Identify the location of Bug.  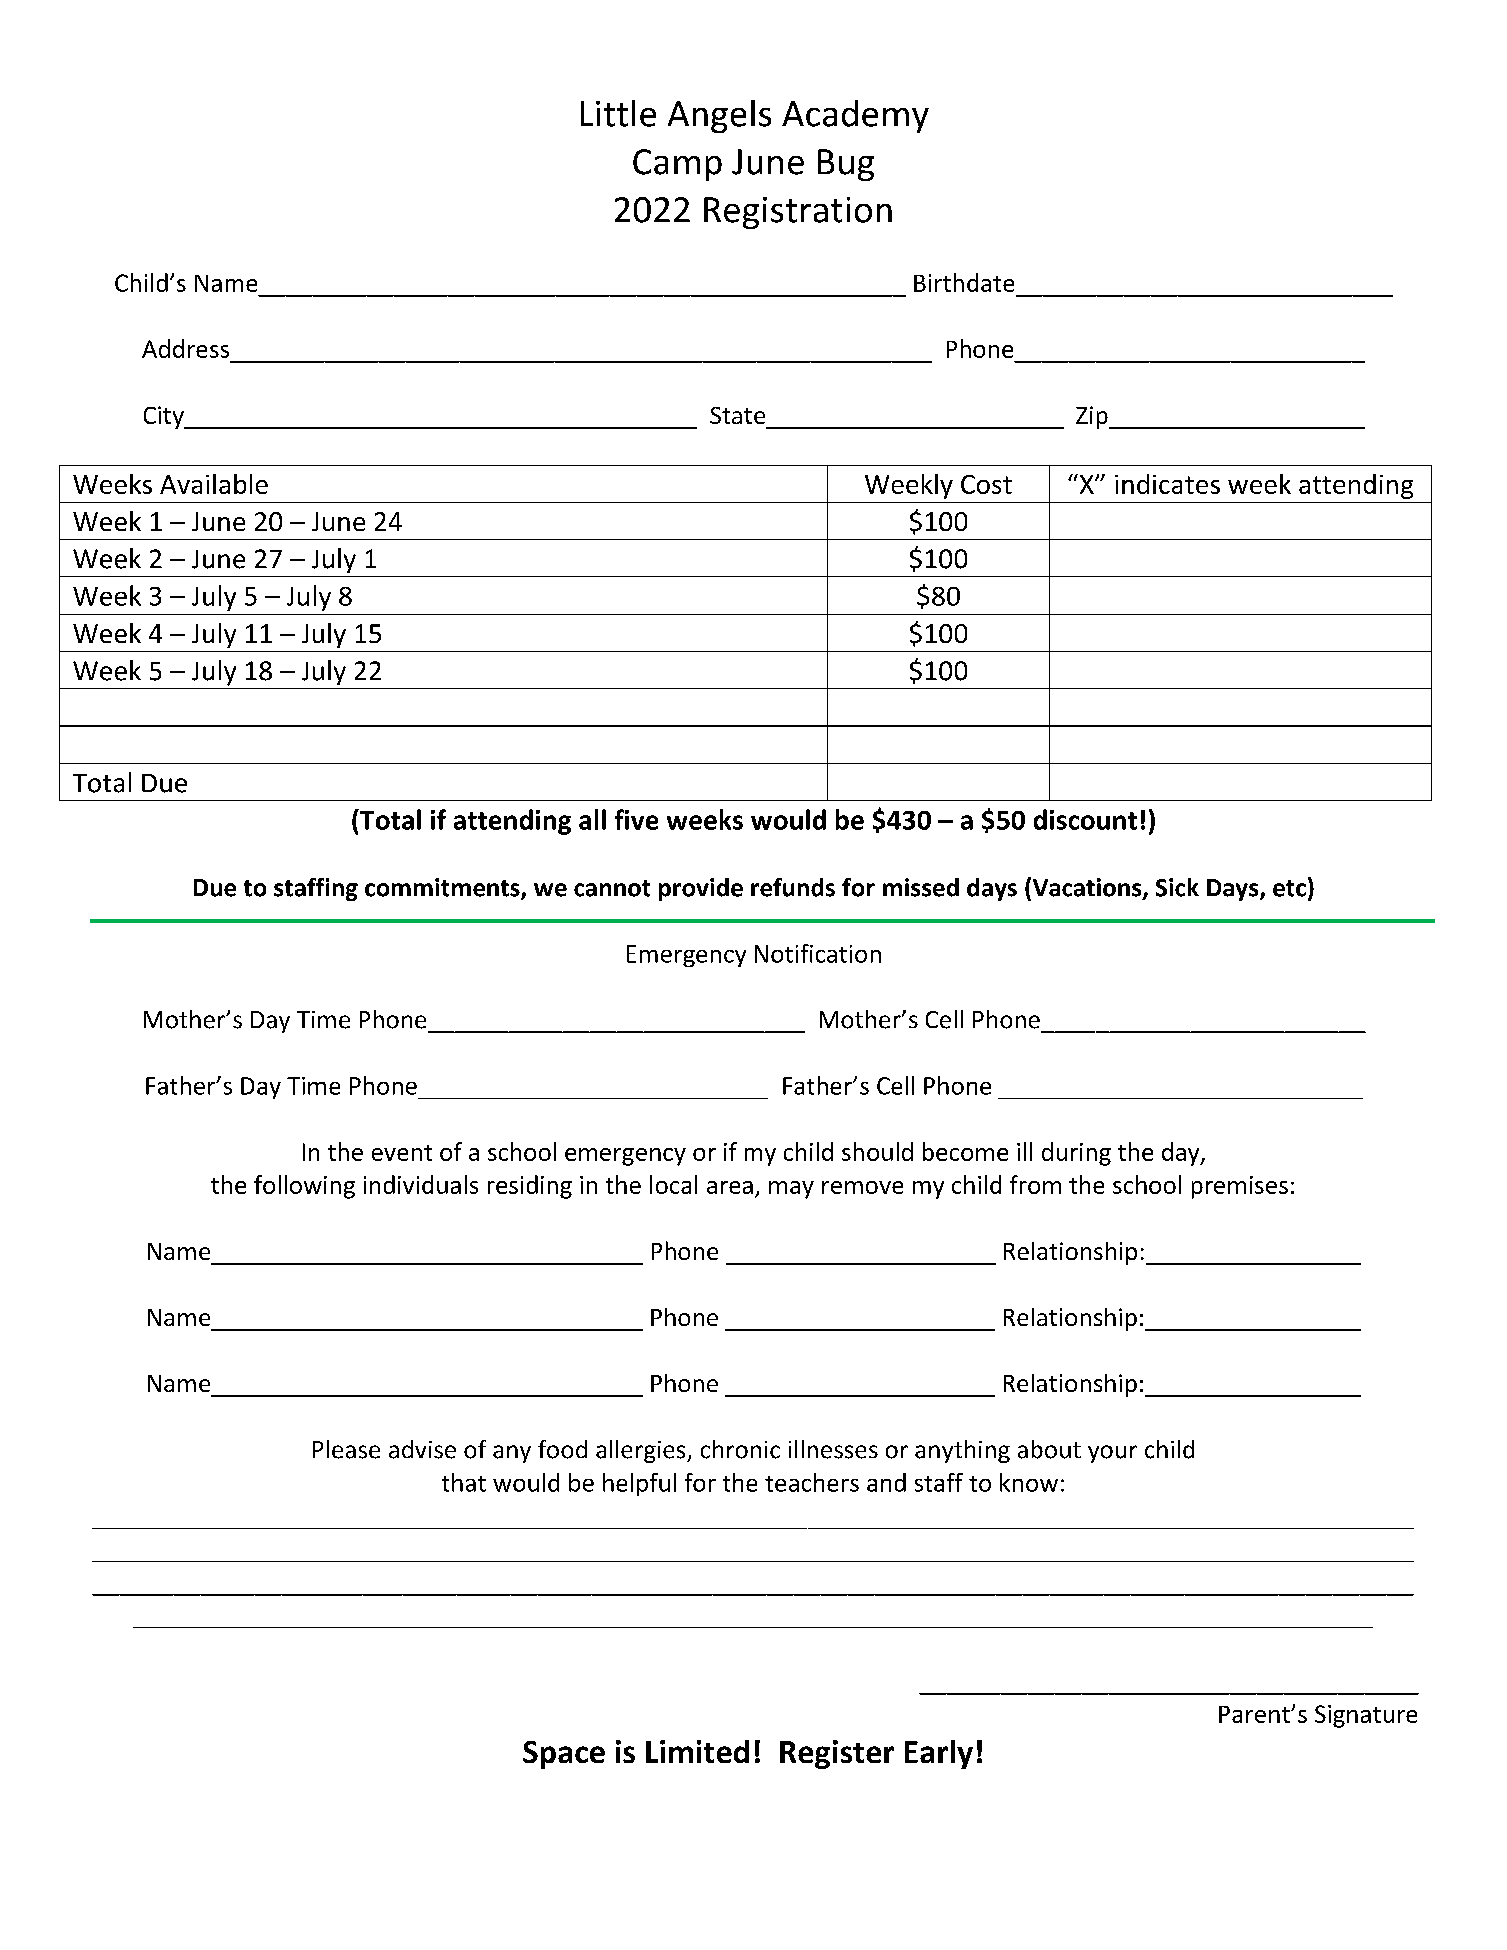
(846, 165).
